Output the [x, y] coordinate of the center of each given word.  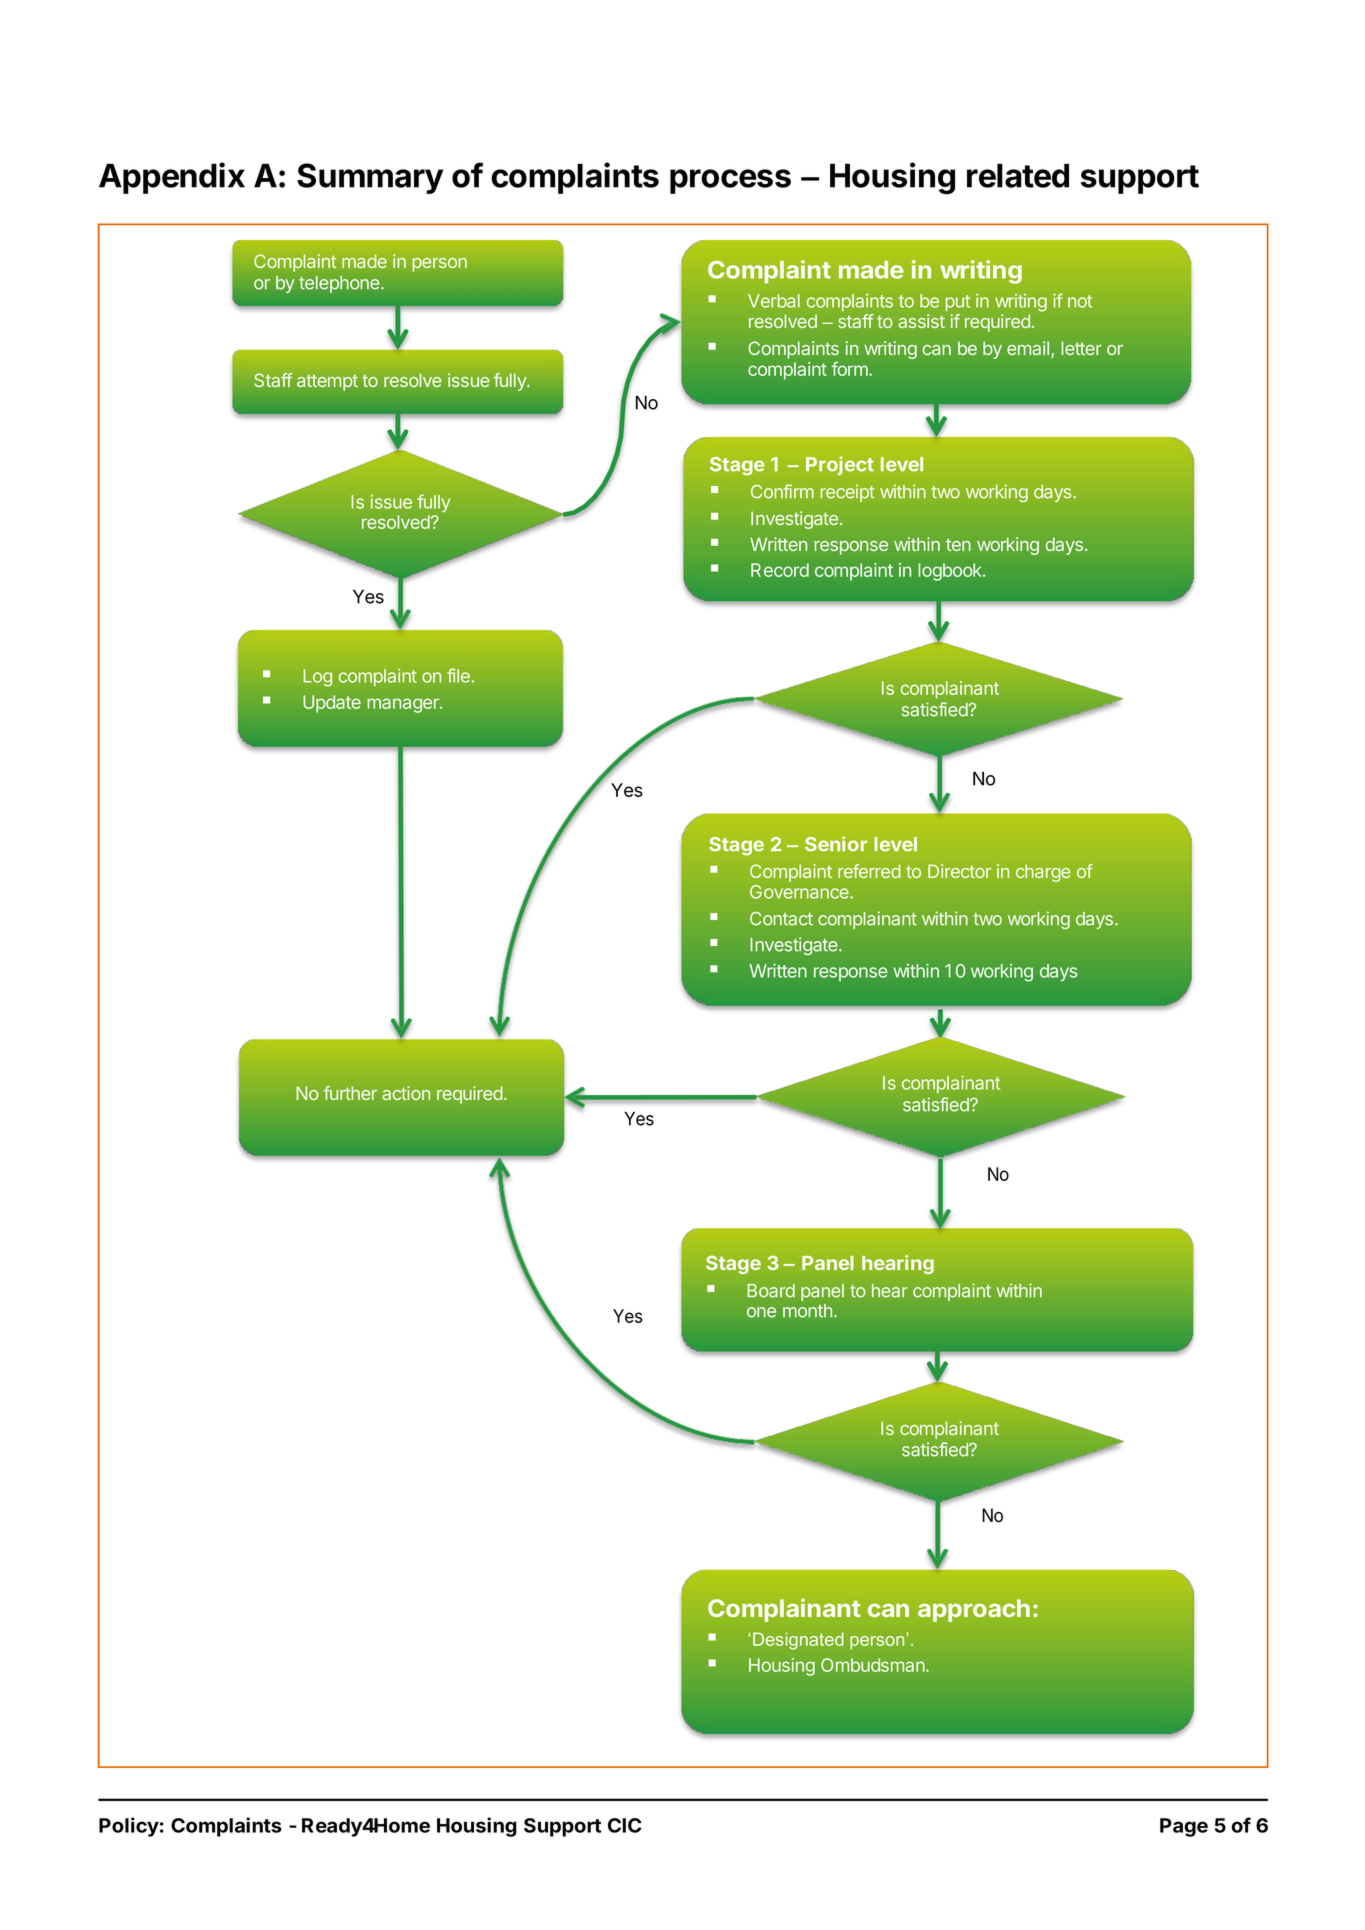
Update [332, 704]
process [730, 181]
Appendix [172, 178]
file [458, 675]
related [1018, 175]
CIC [624, 1825]
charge [1043, 873]
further [350, 1093]
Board [771, 1291]
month [807, 1311]
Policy [129, 1827]
